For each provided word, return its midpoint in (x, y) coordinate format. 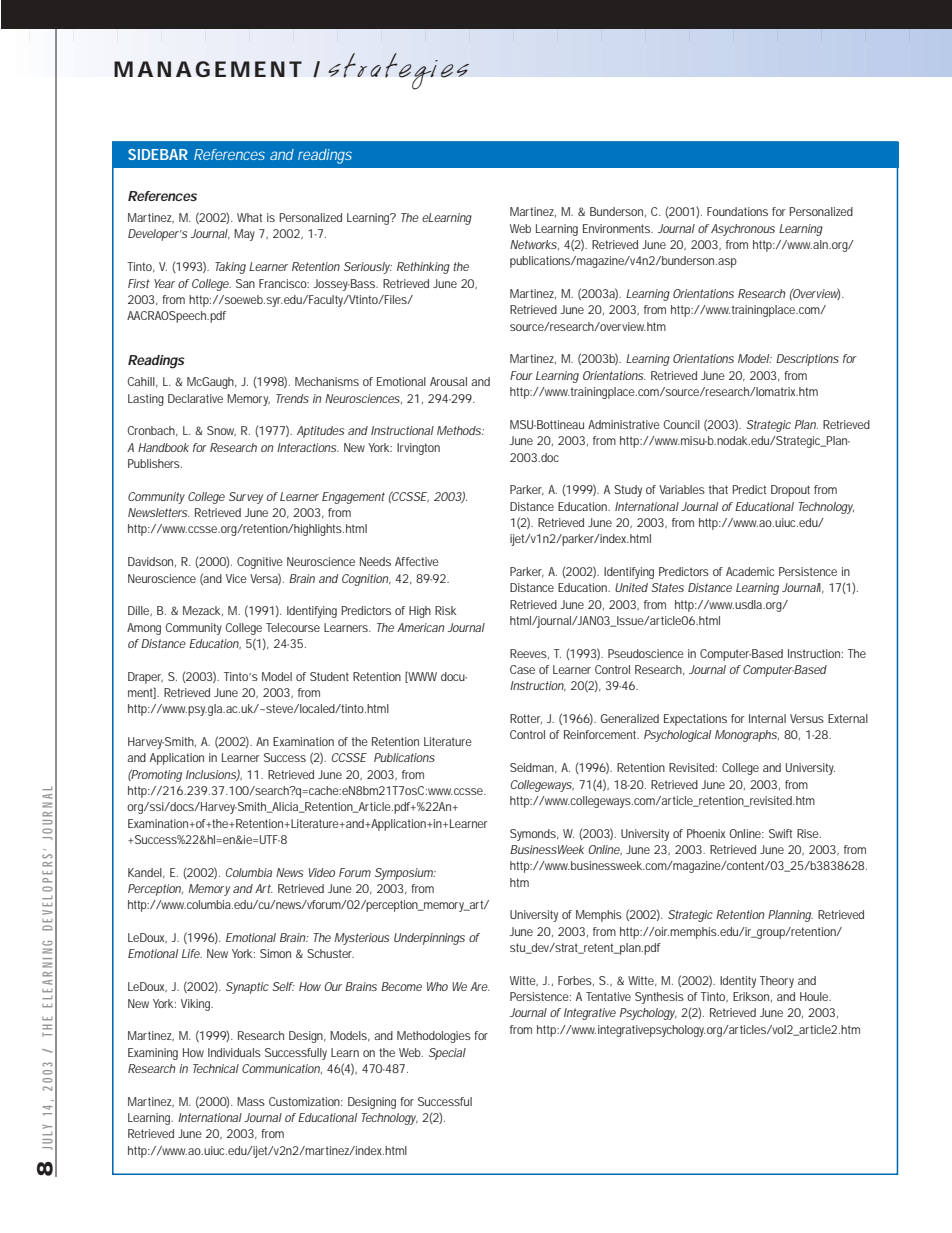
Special (447, 1054)
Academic (750, 571)
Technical (216, 1068)
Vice (236, 578)
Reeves (529, 654)
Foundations (737, 211)
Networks (534, 245)
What (249, 217)
